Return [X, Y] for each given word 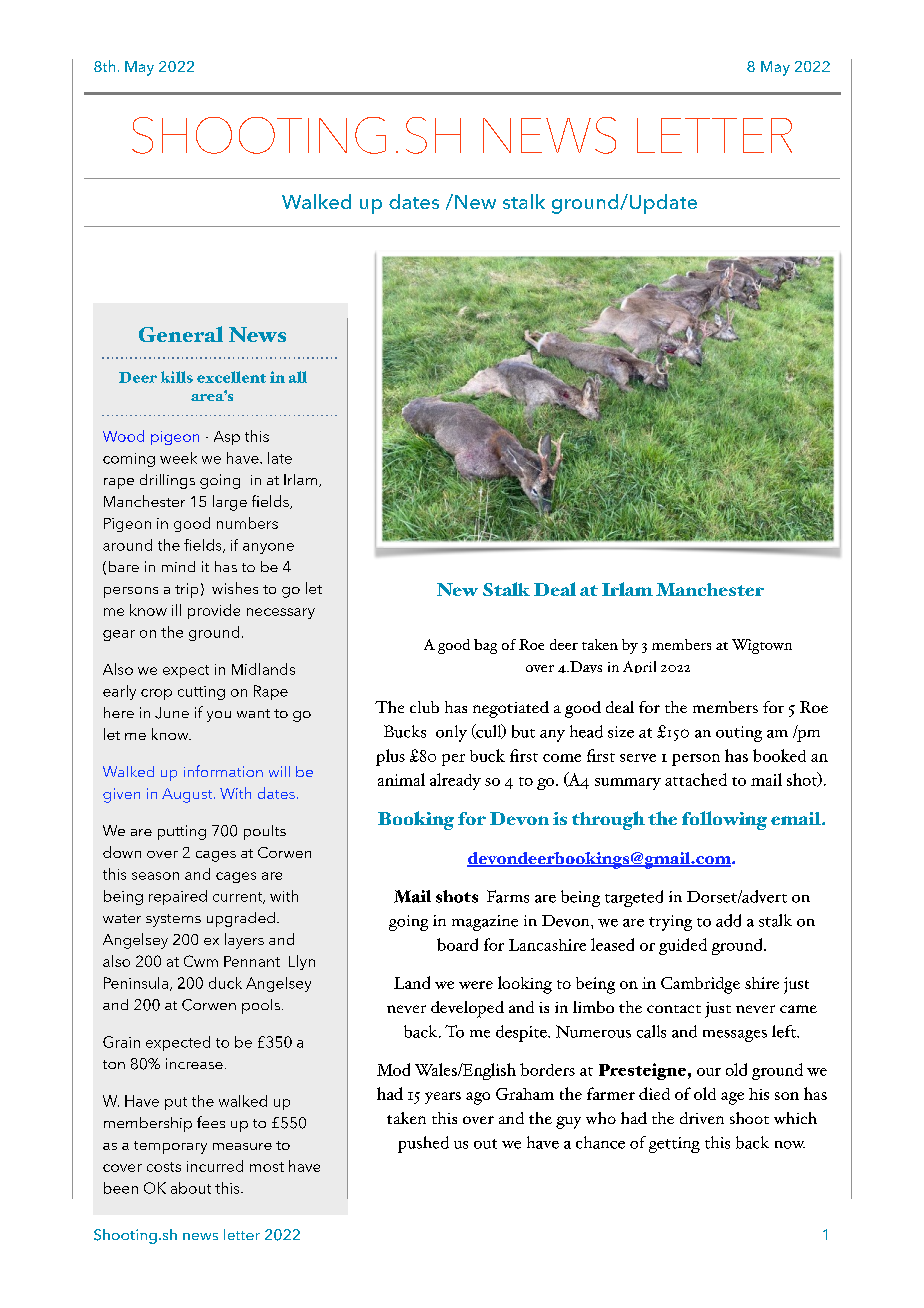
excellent [231, 377]
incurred [215, 1166]
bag [485, 646]
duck [225, 983]
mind [178, 566]
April [639, 667]
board [457, 944]
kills [177, 377]
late [280, 458]
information [223, 771]
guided [683, 946]
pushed [423, 1144]
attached [696, 779]
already [455, 781]
